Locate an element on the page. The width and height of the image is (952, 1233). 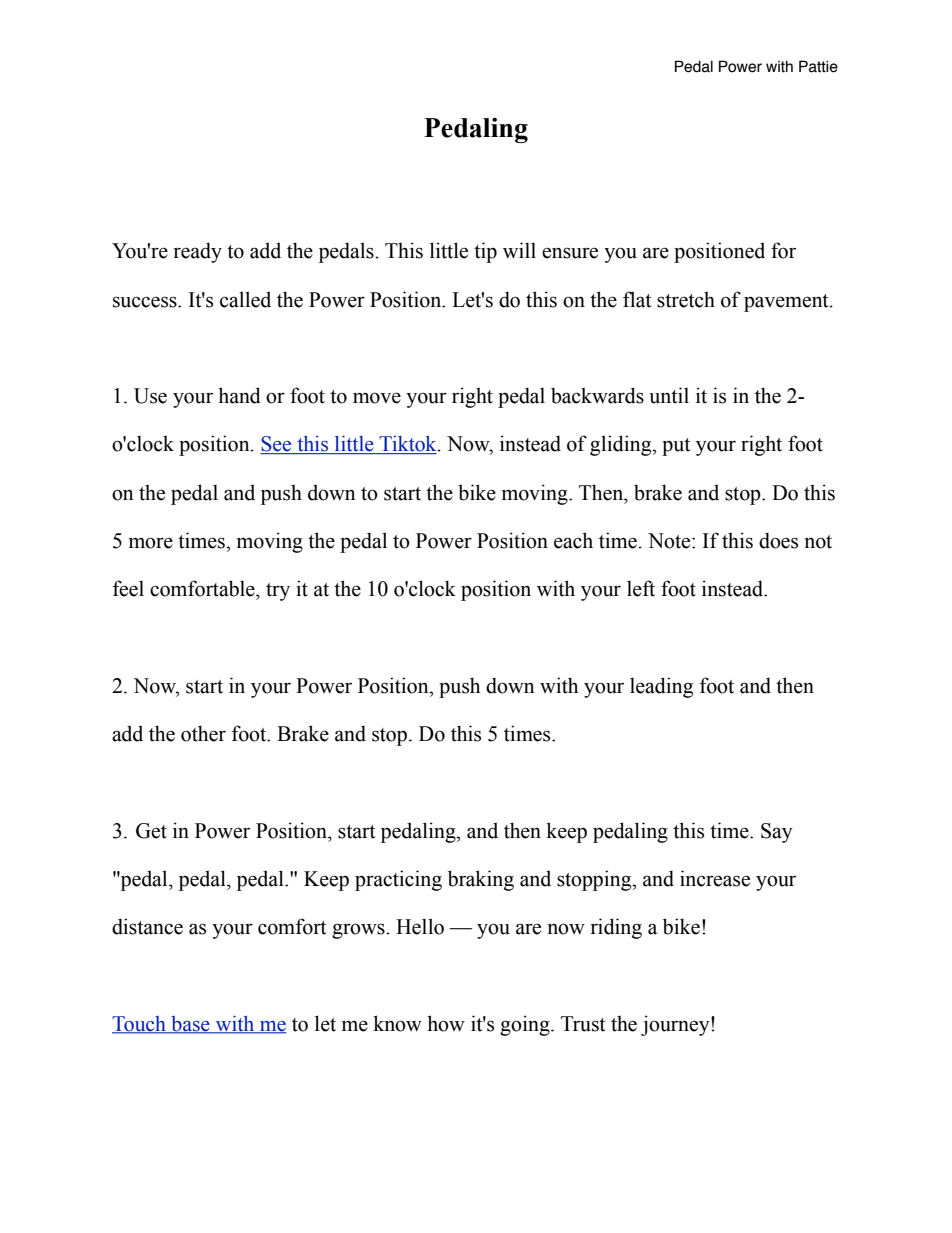
pavement is located at coordinates (787, 303).
